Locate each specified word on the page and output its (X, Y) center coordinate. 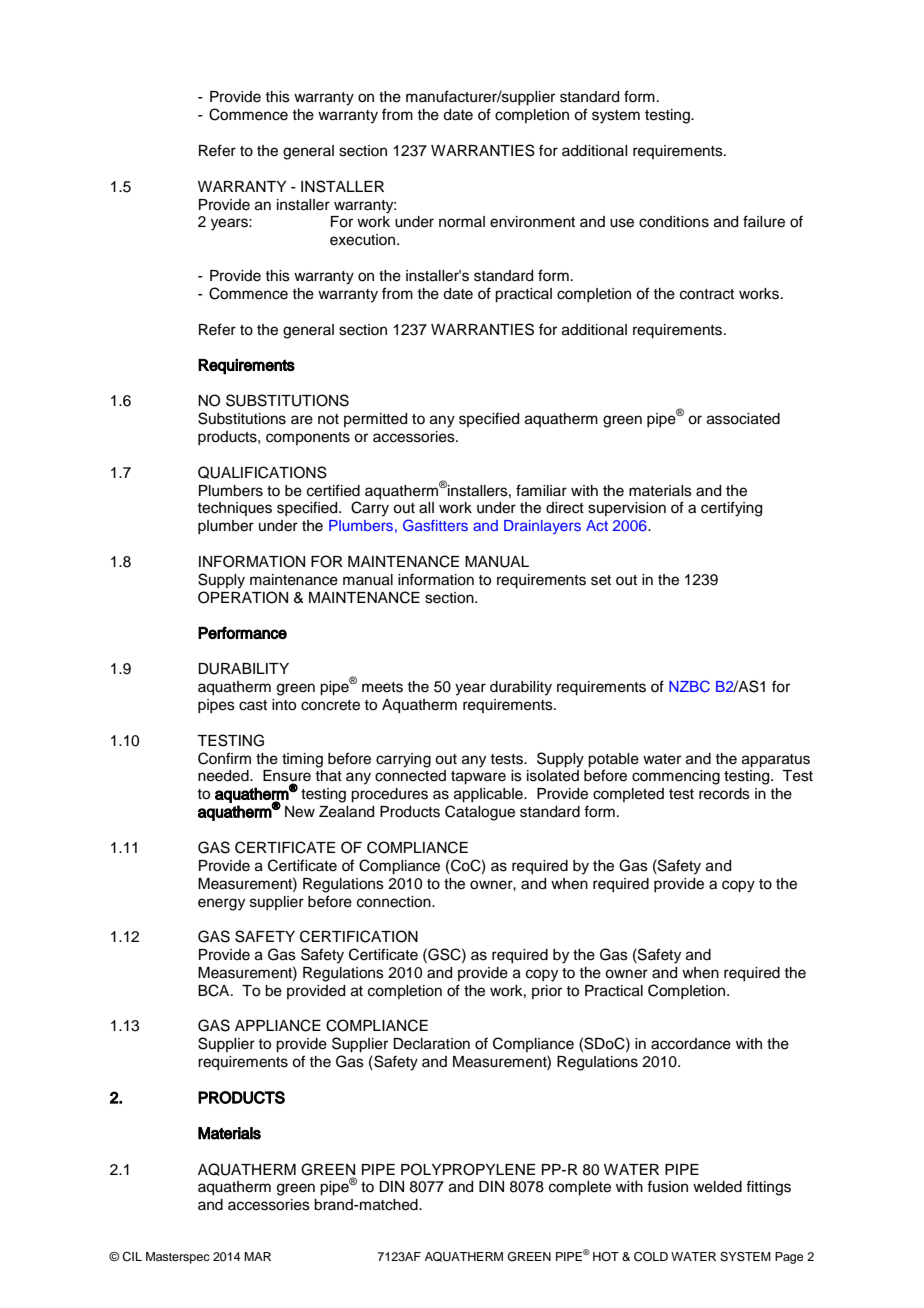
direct (565, 508)
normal (462, 222)
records (724, 794)
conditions (674, 222)
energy (221, 904)
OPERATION (243, 597)
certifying (731, 509)
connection (395, 902)
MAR (257, 1256)
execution (364, 240)
